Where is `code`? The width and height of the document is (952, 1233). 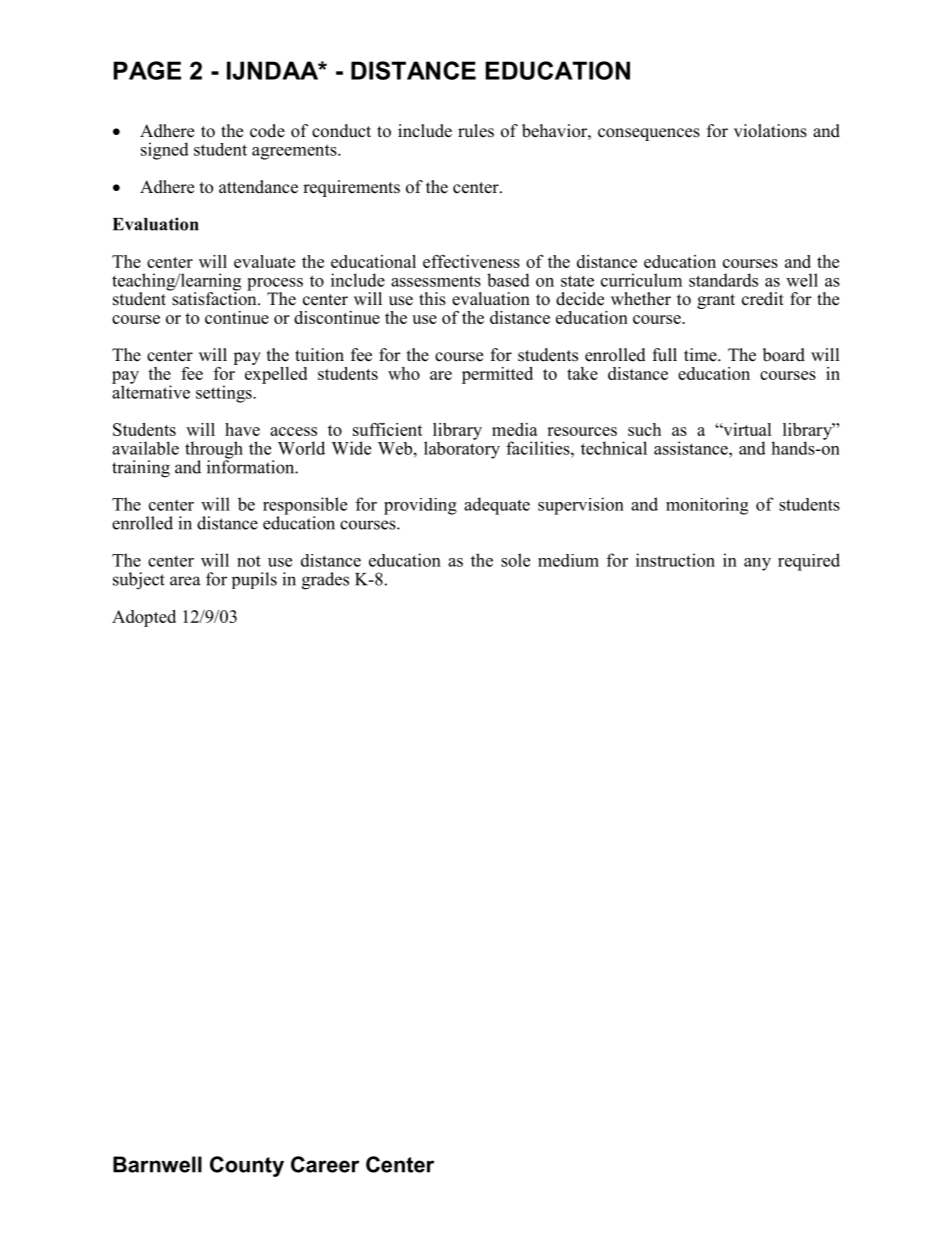
code is located at coordinates (267, 131).
